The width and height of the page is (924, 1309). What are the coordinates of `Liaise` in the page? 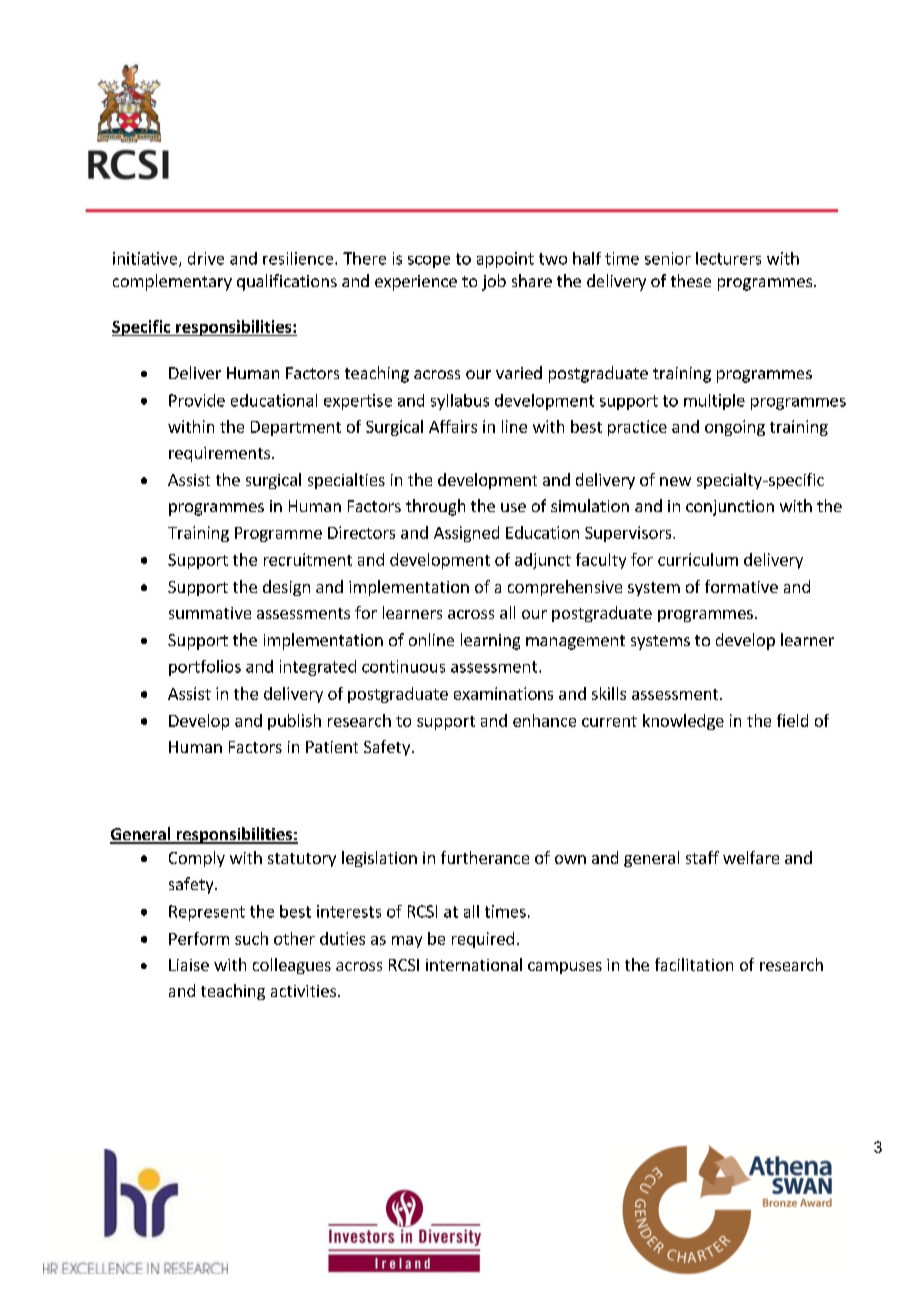 It's located at (189, 965).
